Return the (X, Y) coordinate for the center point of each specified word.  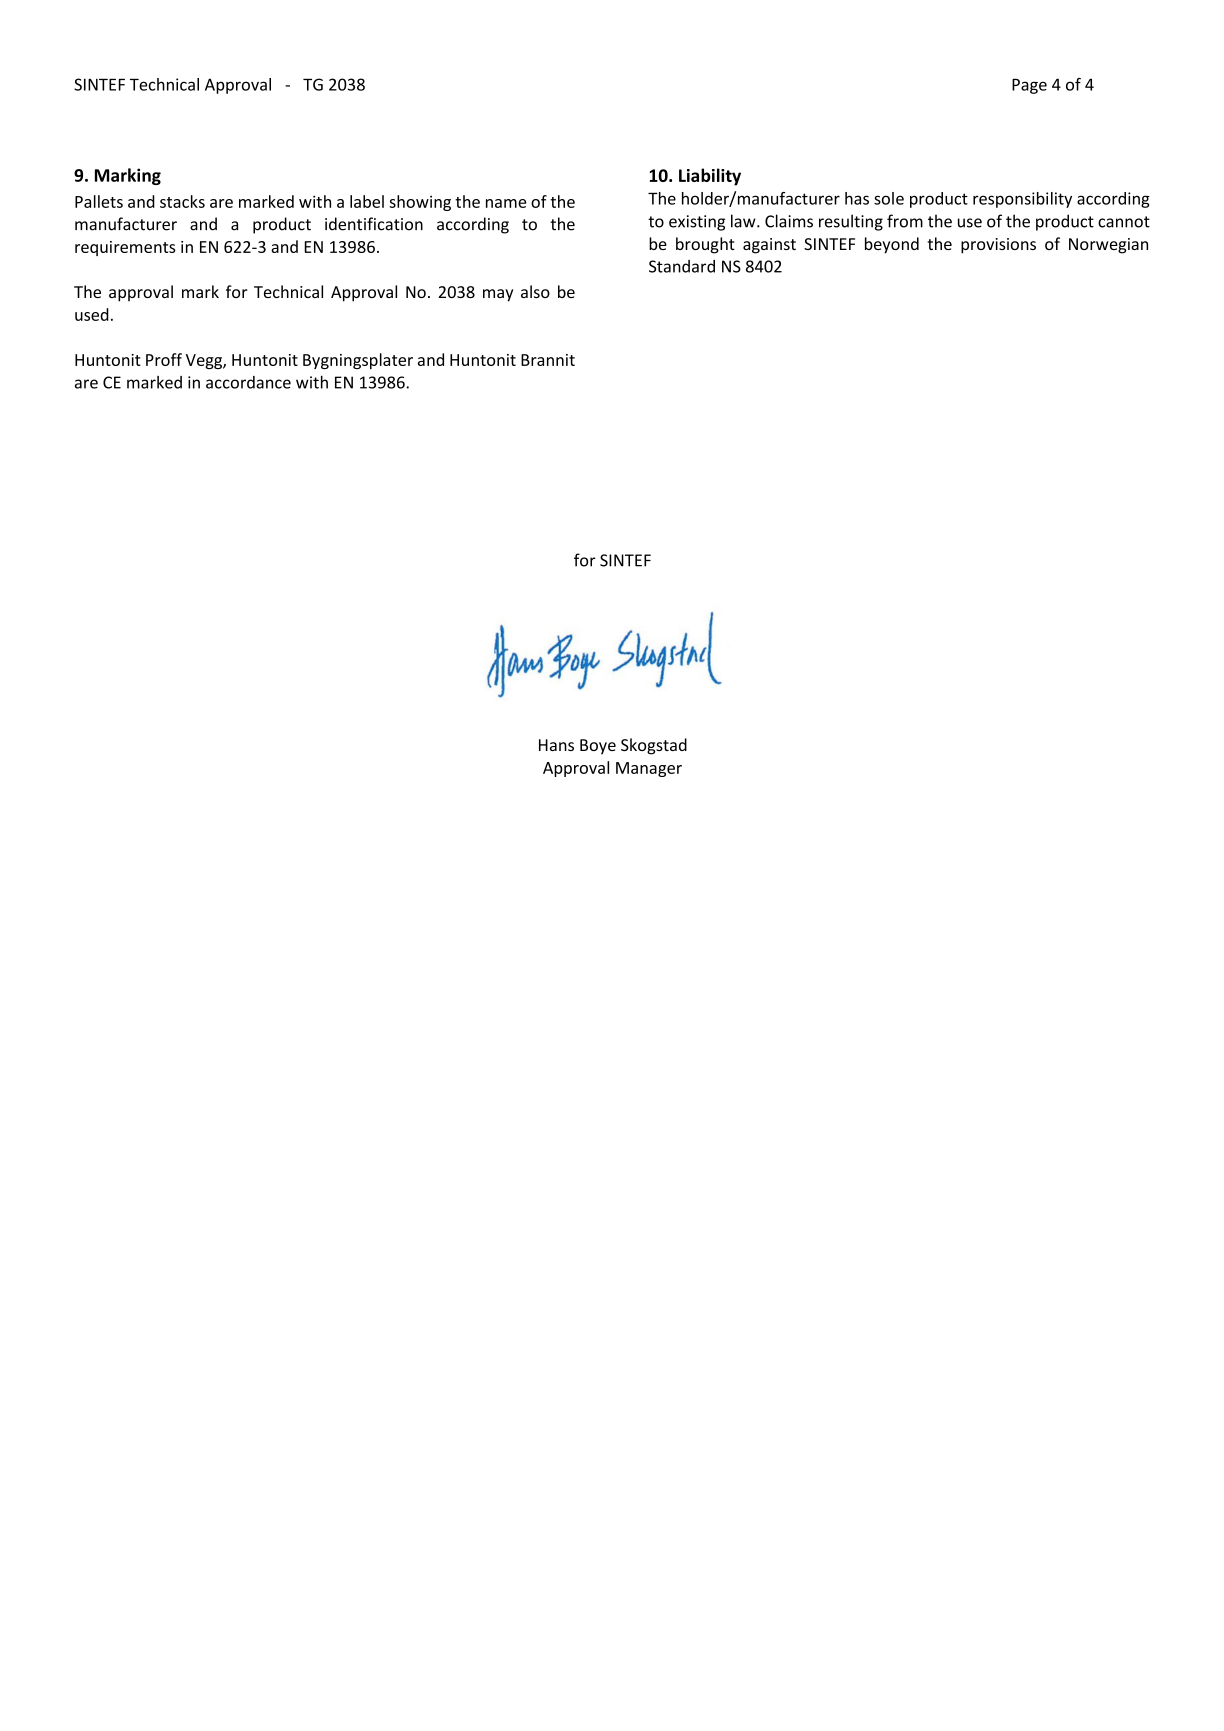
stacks (182, 201)
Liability (710, 177)
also (535, 291)
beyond (892, 245)
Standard (682, 266)
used (92, 314)
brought (705, 245)
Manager (649, 769)
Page (1029, 86)
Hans (556, 745)
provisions (998, 246)
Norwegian (1108, 246)
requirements (125, 248)
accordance (248, 382)
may (498, 295)
